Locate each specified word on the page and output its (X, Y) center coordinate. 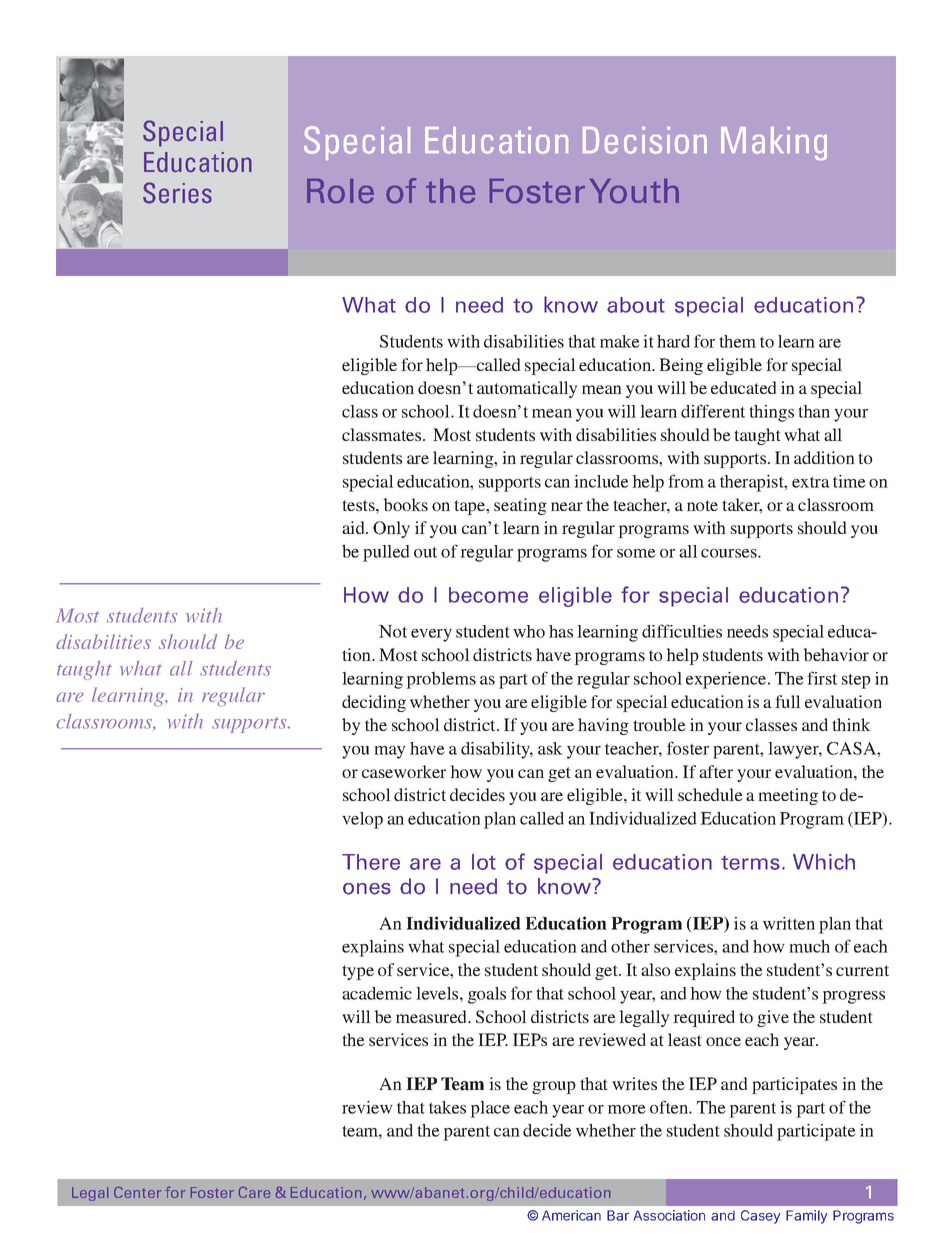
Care (255, 1192)
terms (750, 863)
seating (520, 506)
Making (774, 143)
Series (177, 193)
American (571, 1215)
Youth (634, 191)
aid (354, 527)
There (371, 862)
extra (811, 482)
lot (484, 862)
